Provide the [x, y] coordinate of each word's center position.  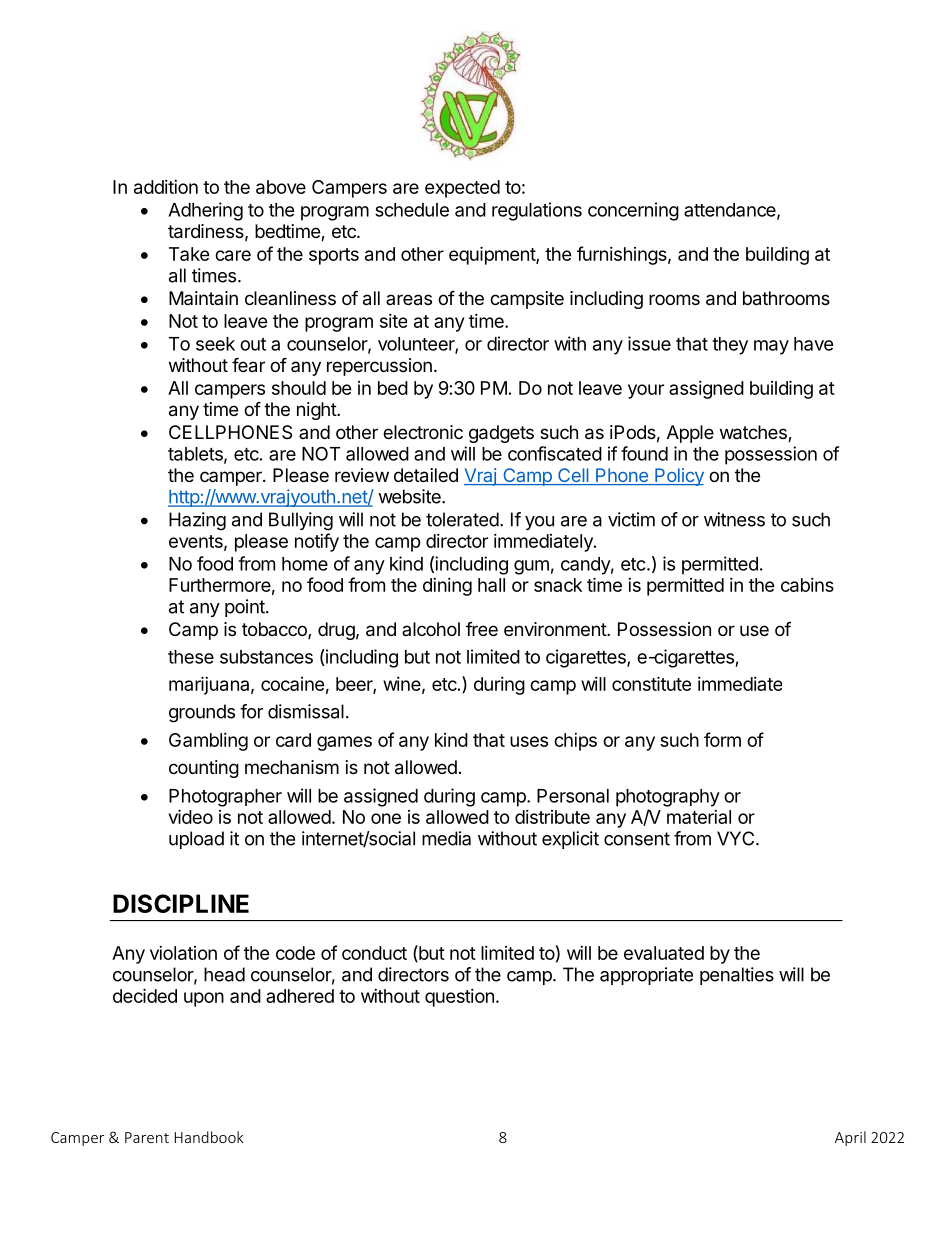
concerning [633, 211]
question [459, 998]
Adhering [205, 211]
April [850, 1138]
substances [266, 657]
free [482, 629]
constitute [651, 683]
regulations [537, 211]
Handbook [209, 1137]
